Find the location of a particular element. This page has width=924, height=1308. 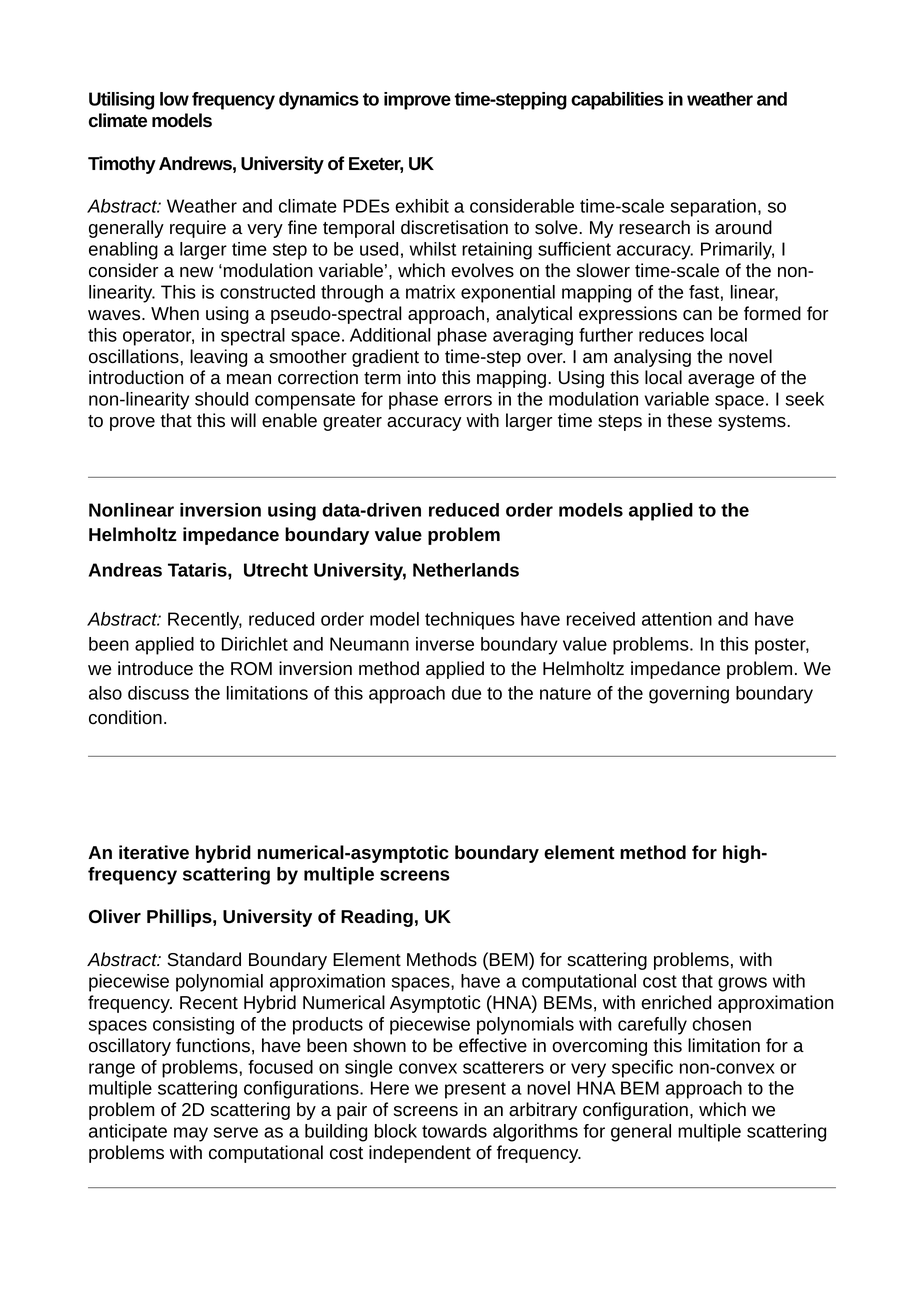

may is located at coordinates (191, 1134).
